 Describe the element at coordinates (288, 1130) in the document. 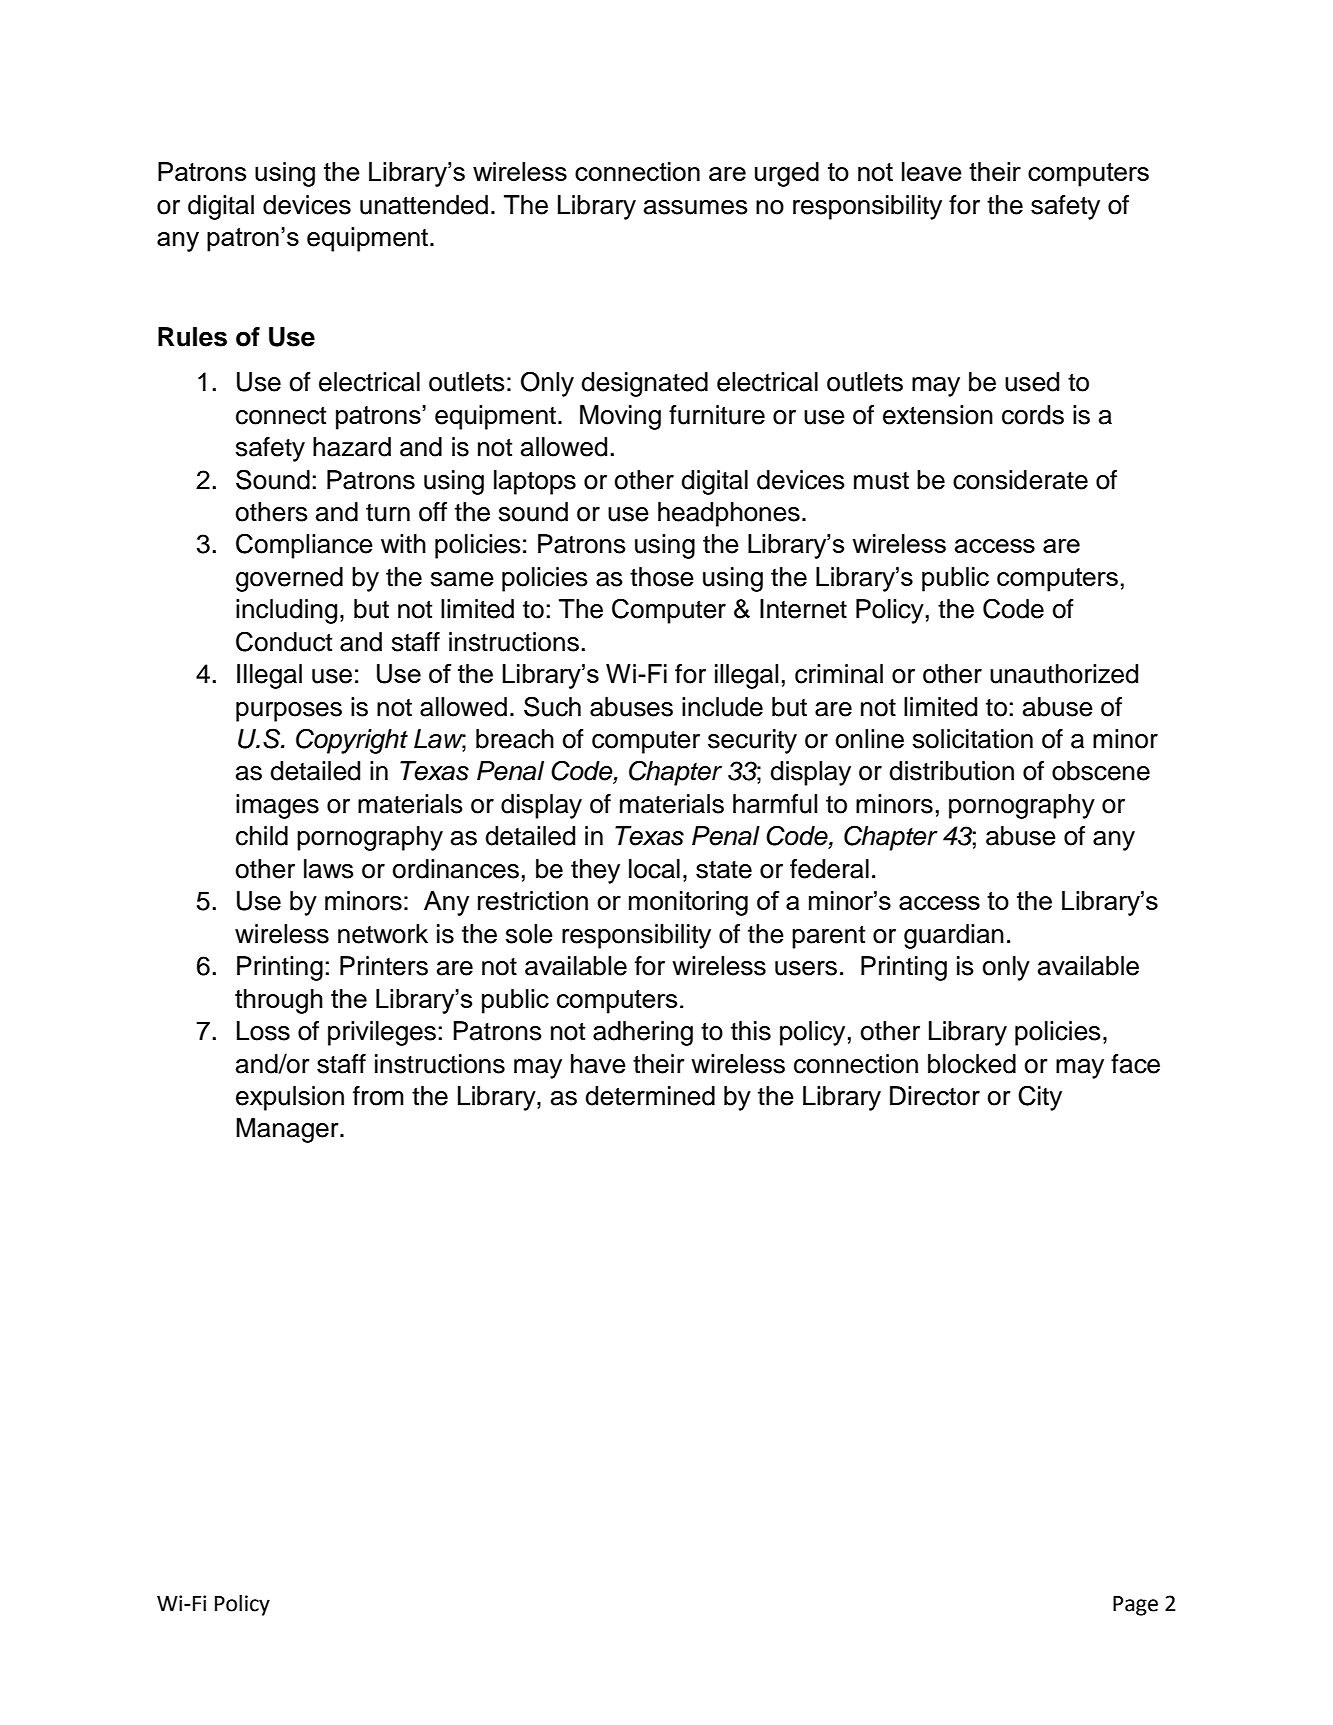

I see `Manager` at that location.
